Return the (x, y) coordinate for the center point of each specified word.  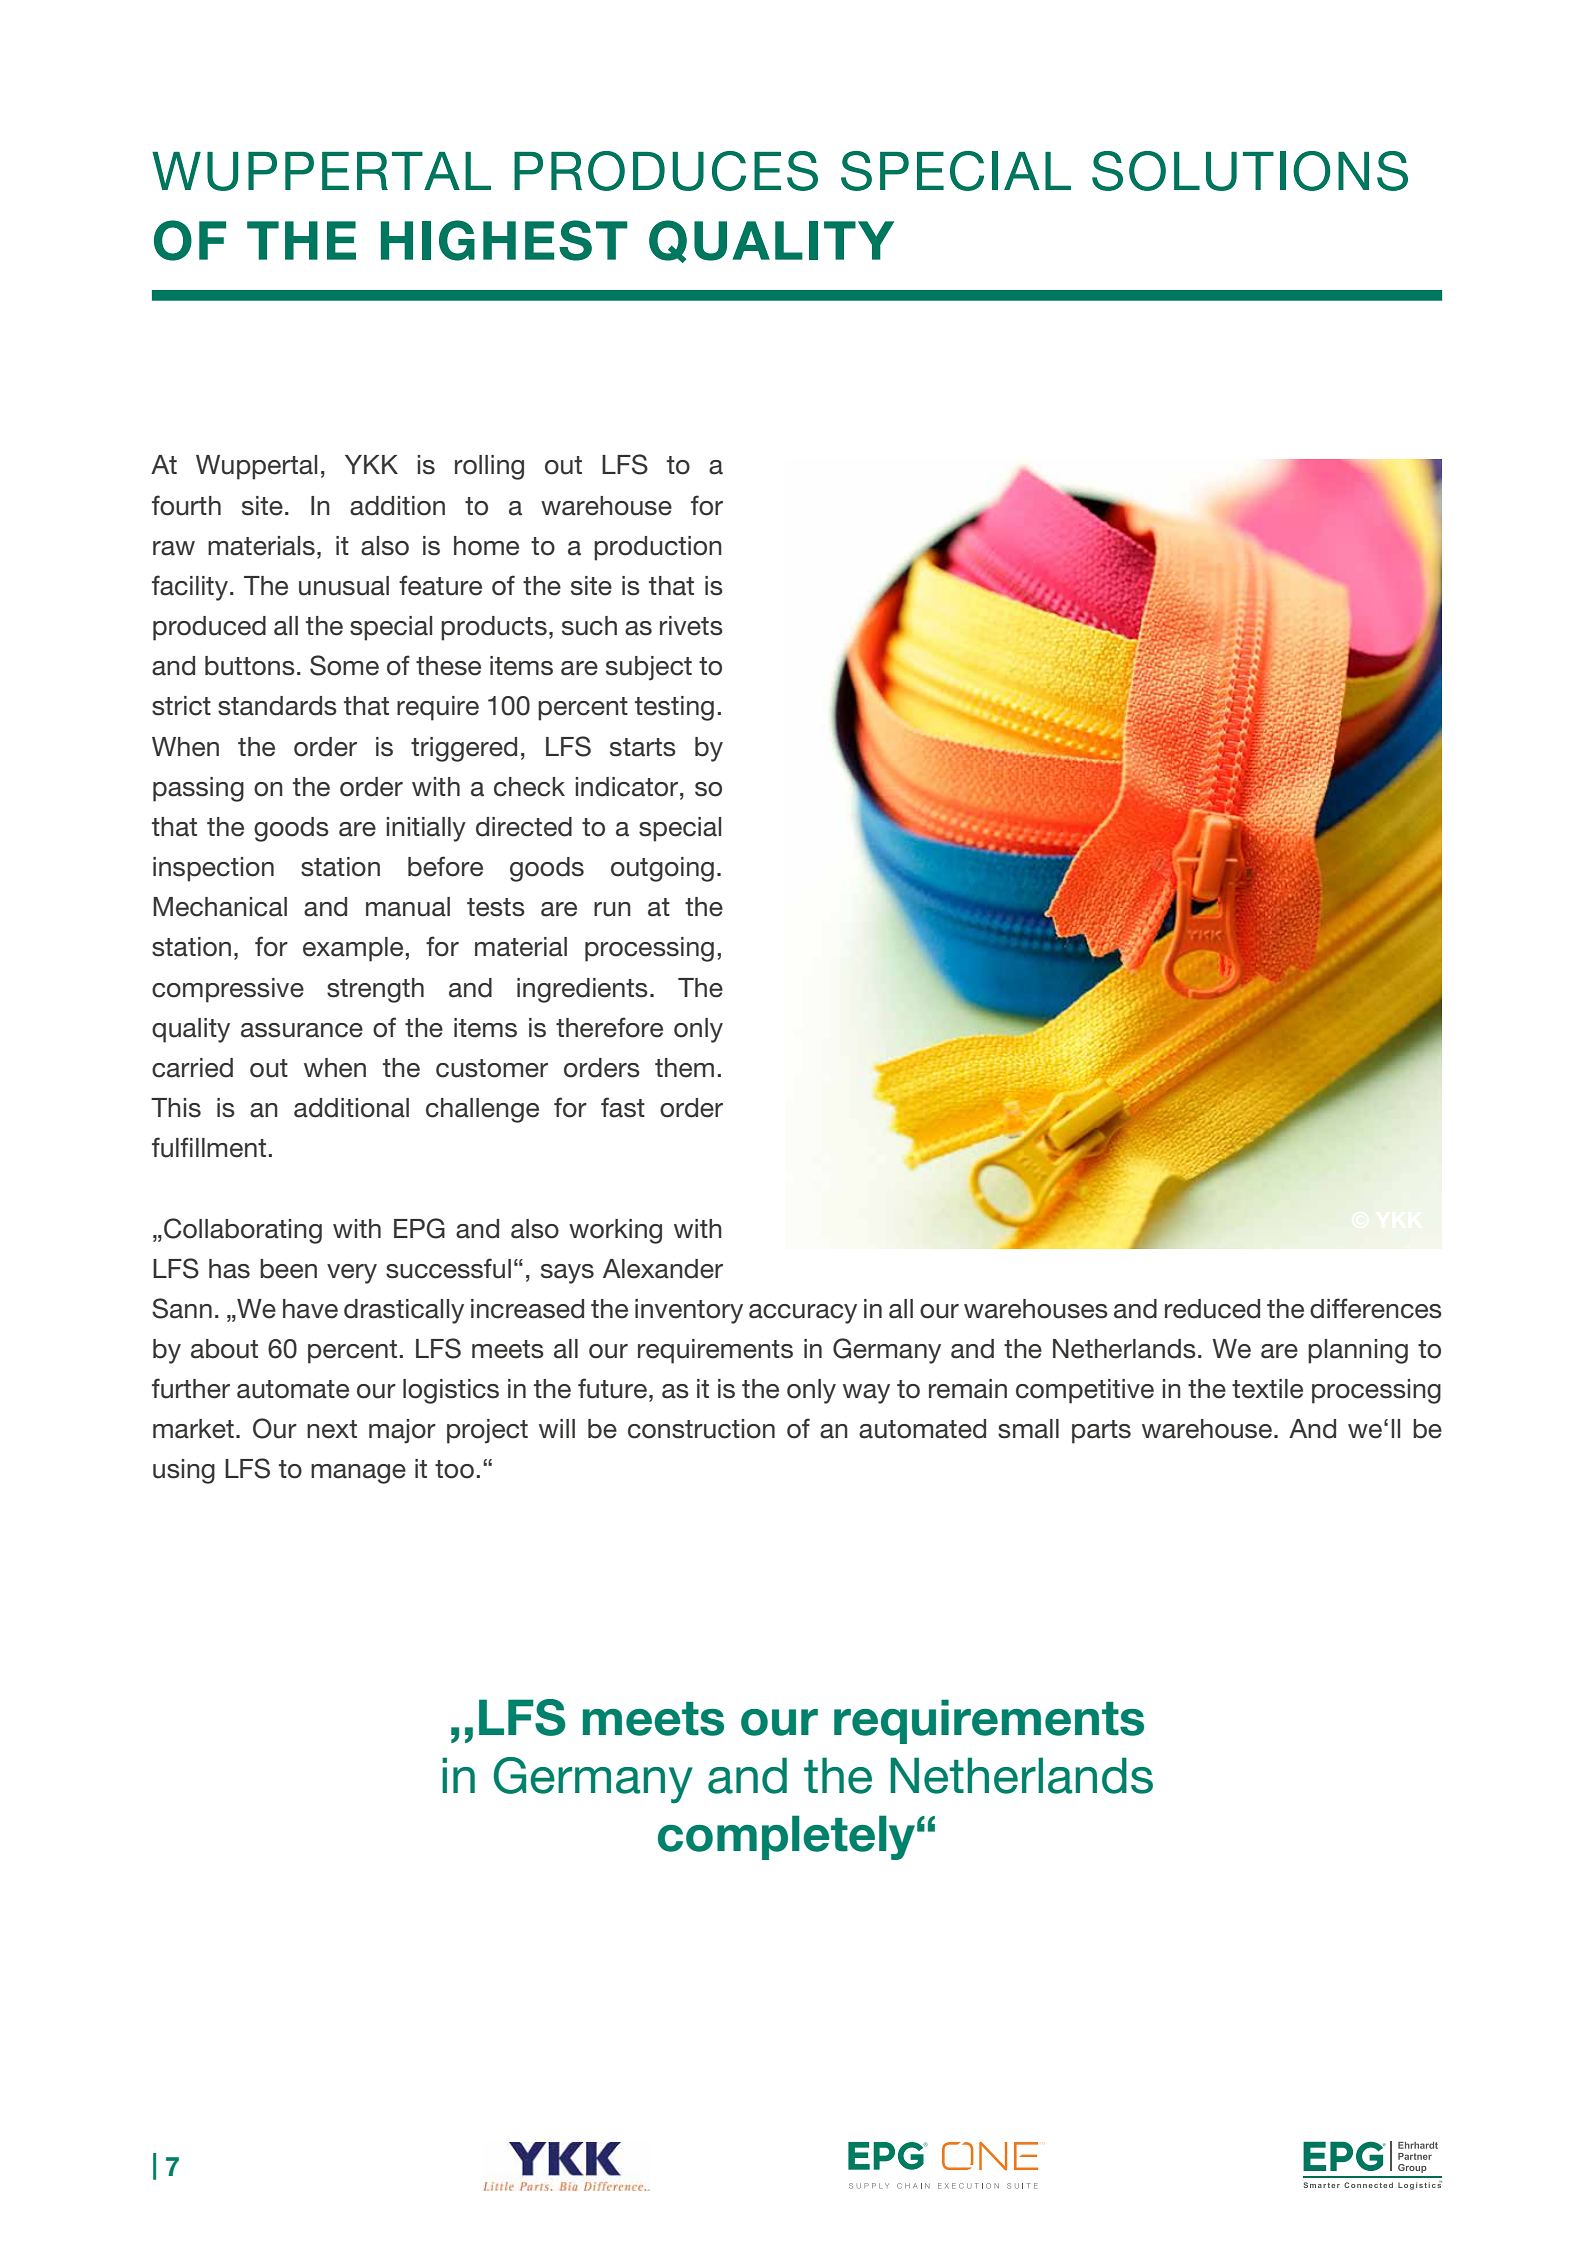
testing (674, 708)
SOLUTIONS (1250, 171)
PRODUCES (666, 171)
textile (1267, 1389)
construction (701, 1429)
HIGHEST (504, 240)
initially (426, 829)
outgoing (662, 869)
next (332, 1429)
